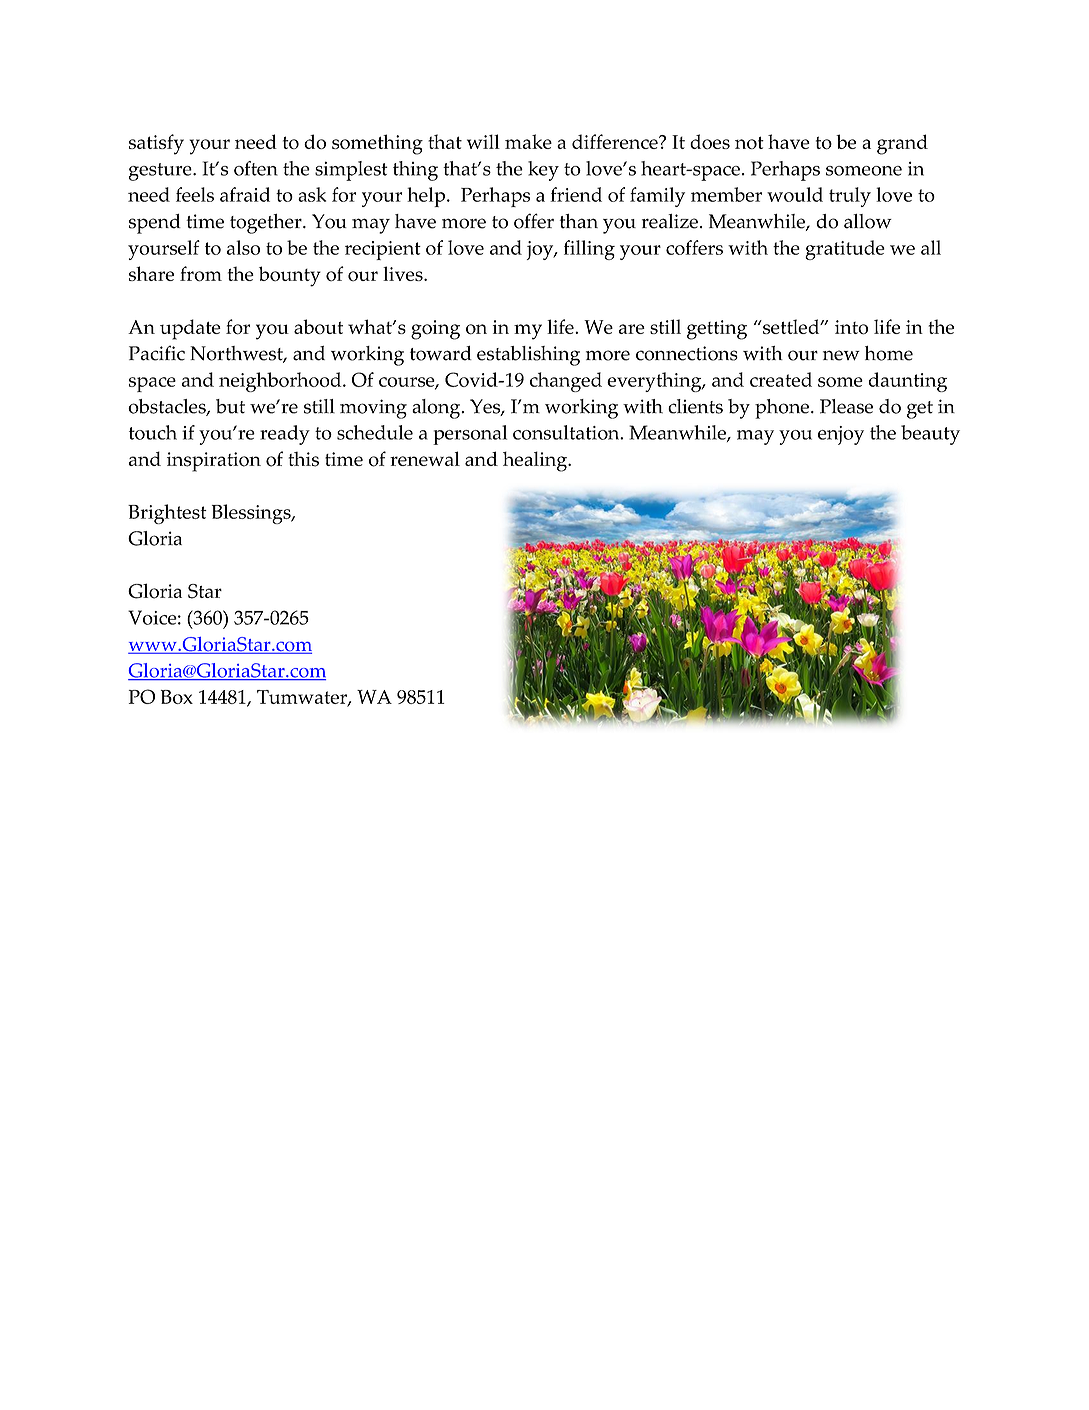 The image size is (1089, 1410). What do you see at coordinates (846, 406) in the image?
I see `Please` at bounding box center [846, 406].
